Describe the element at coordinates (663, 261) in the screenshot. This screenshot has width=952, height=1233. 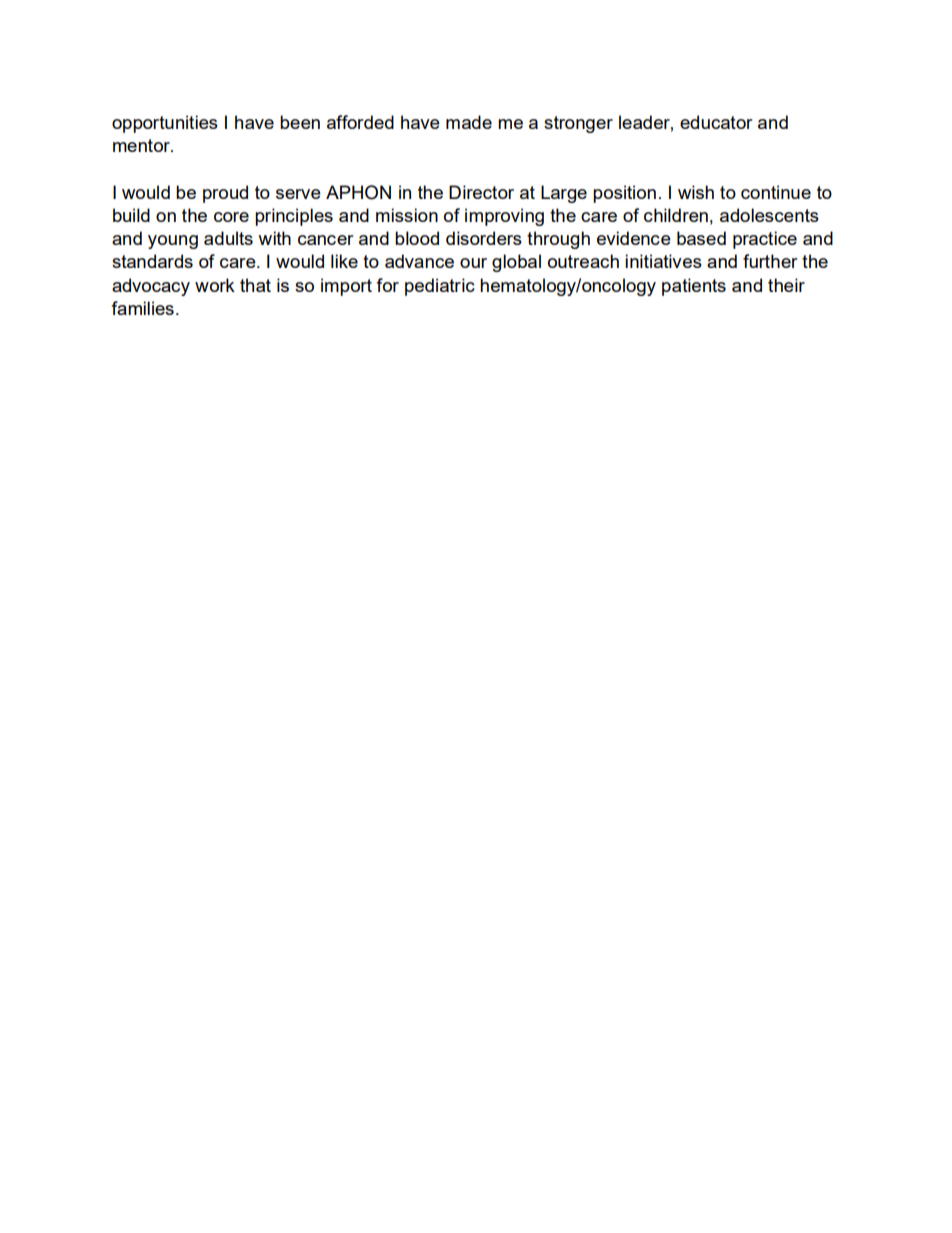
I see `initiatives` at that location.
